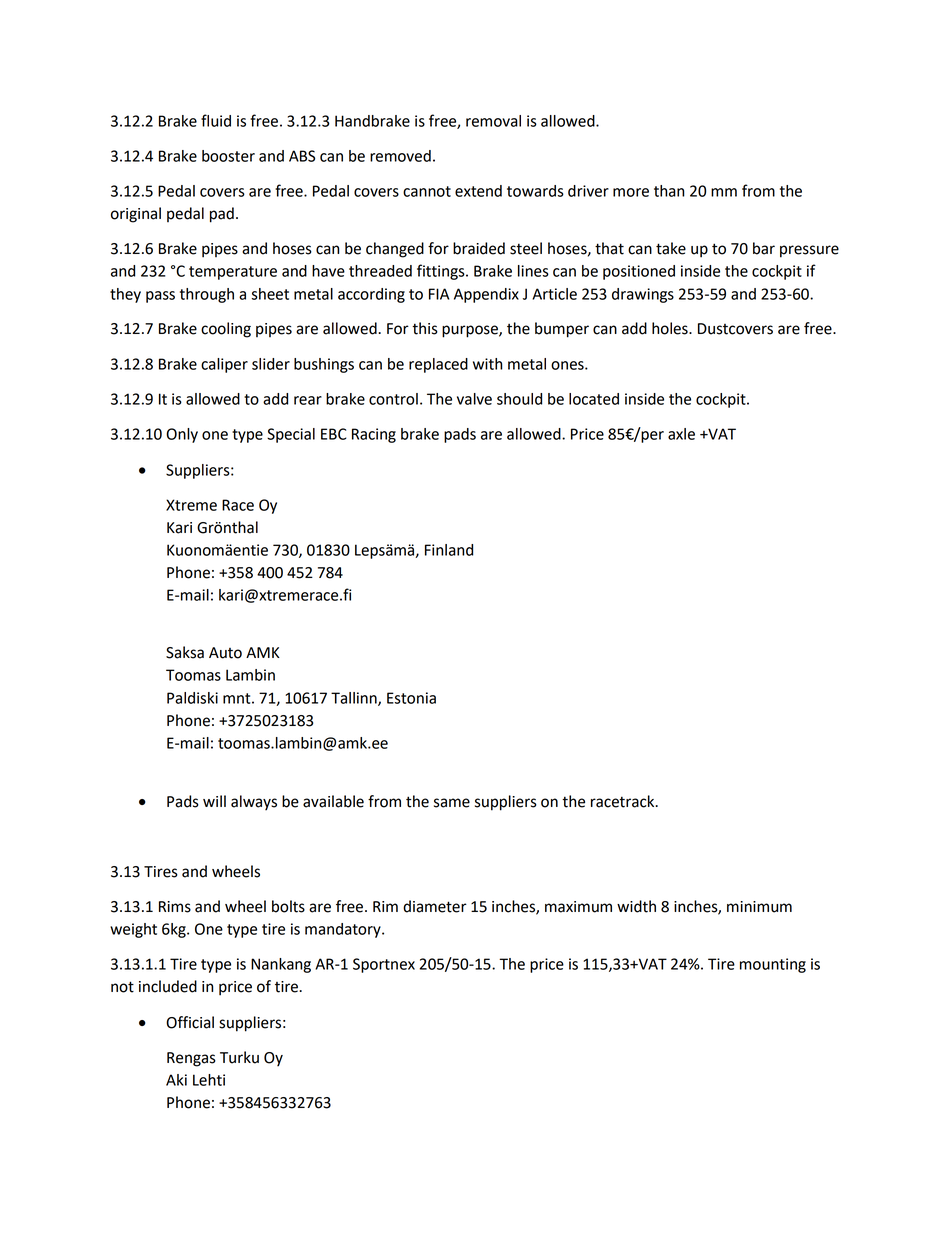 This image has height=1233, width=952. Describe the element at coordinates (493, 121) in the image. I see `removal` at that location.
